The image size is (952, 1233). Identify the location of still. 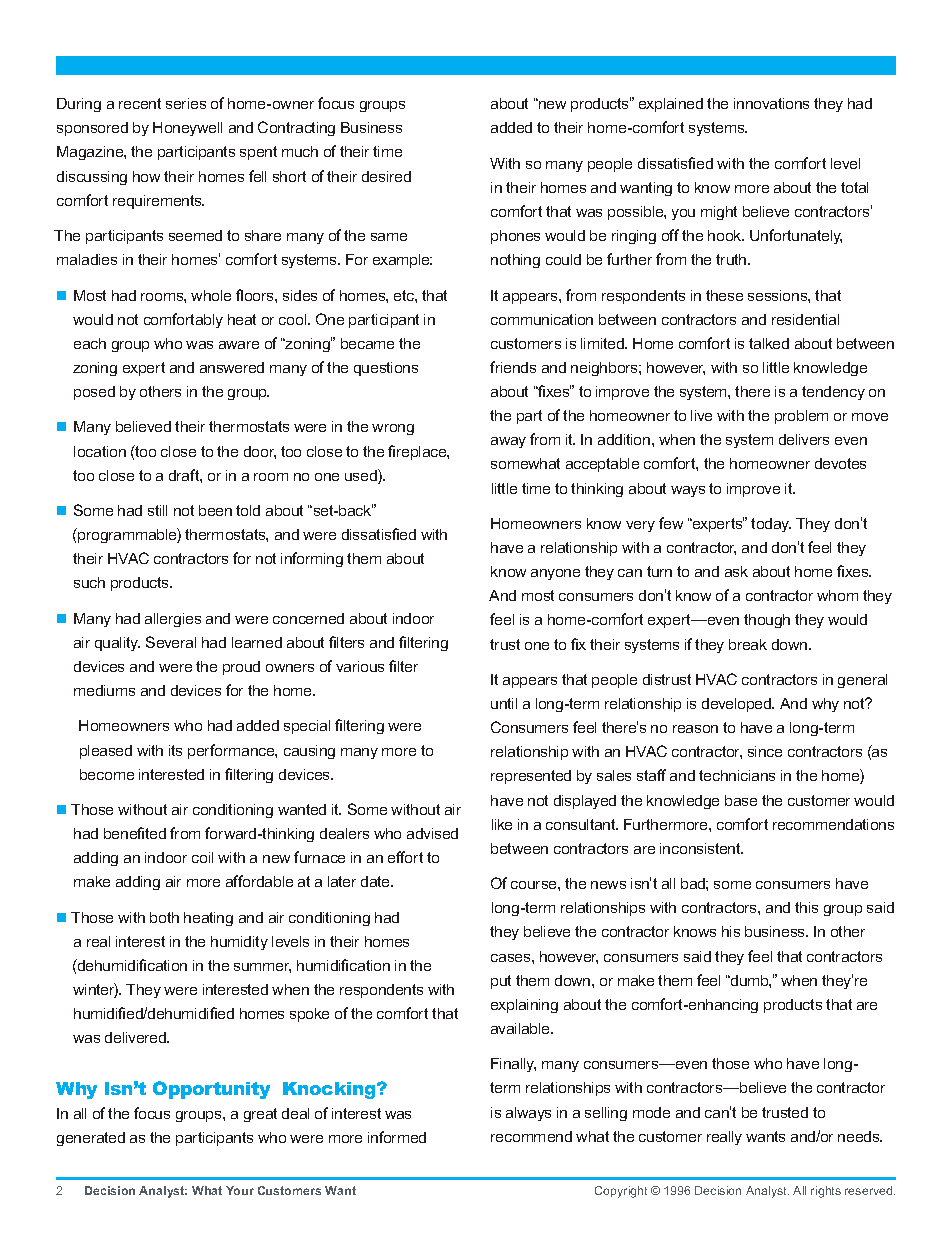
(157, 510).
